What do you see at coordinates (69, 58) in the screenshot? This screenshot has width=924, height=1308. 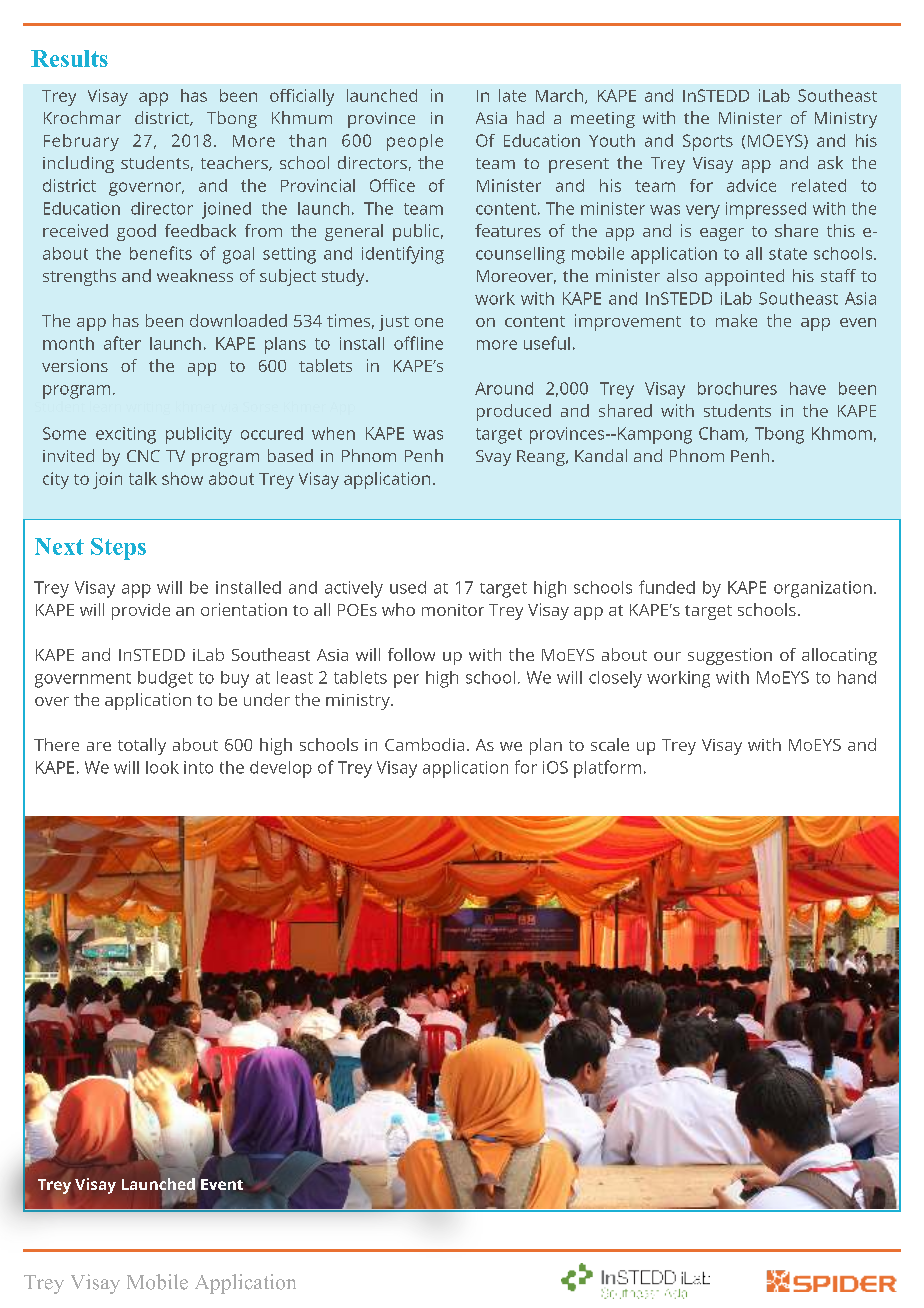 I see `Results` at bounding box center [69, 58].
